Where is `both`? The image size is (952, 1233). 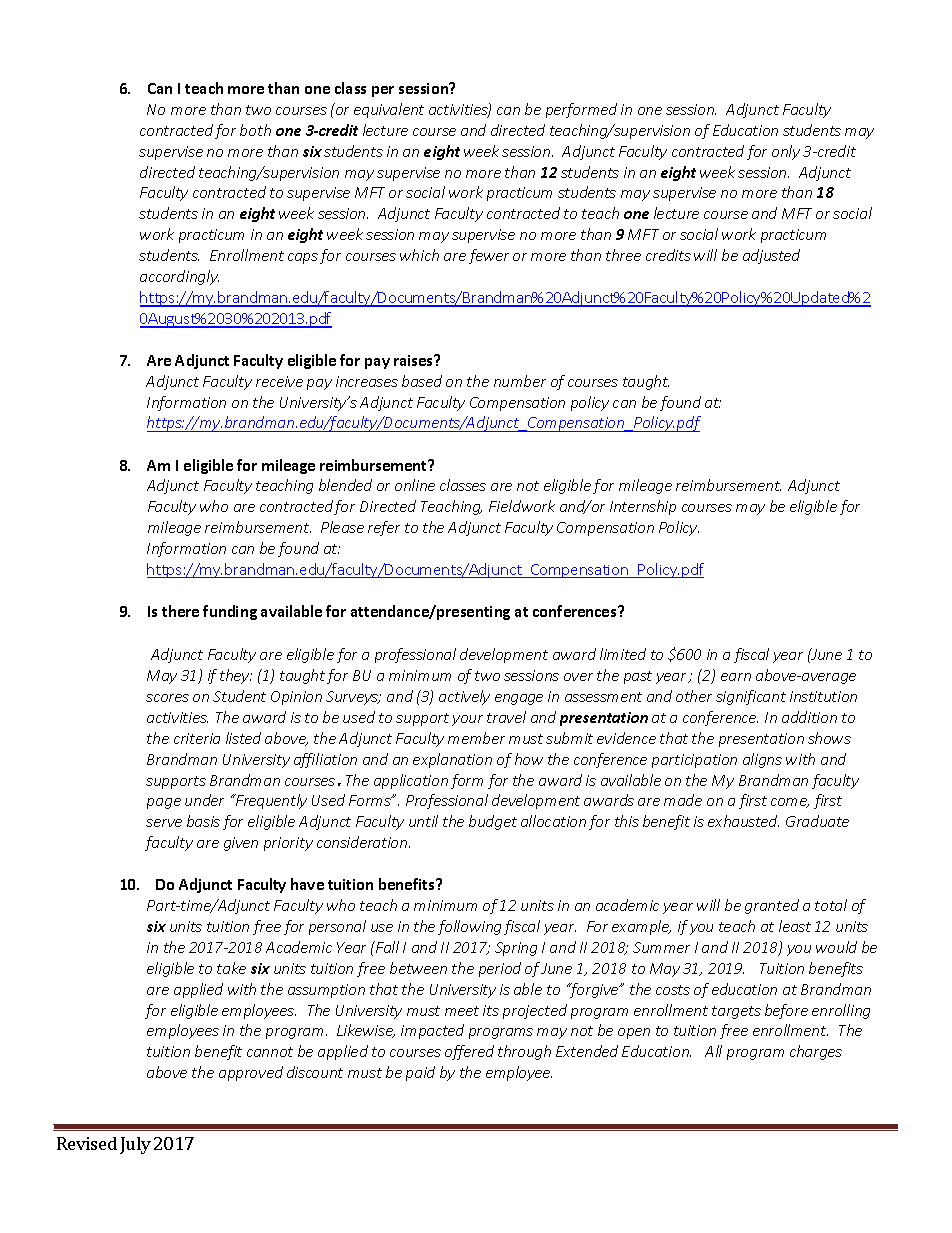
both is located at coordinates (255, 130).
